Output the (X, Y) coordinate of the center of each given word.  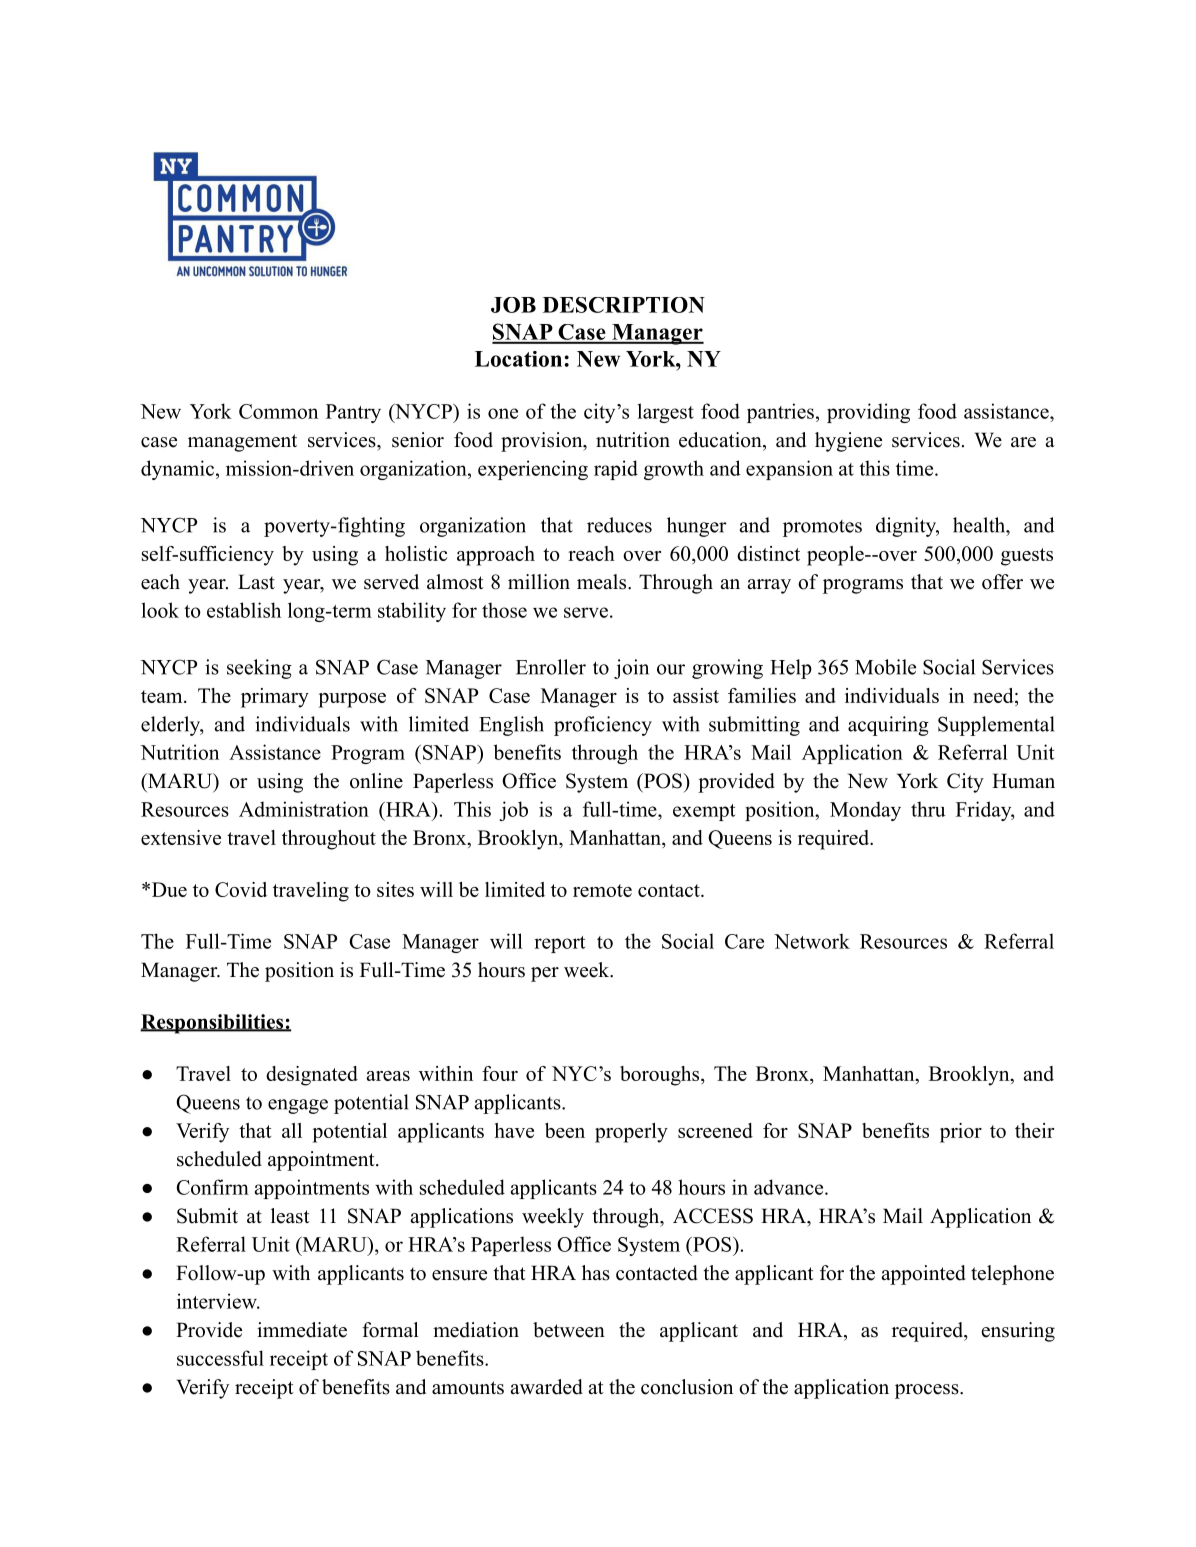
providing (868, 413)
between (569, 1330)
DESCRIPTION (624, 305)
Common (278, 411)
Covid (241, 889)
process (928, 1391)
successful (220, 1358)
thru (928, 809)
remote (602, 890)
